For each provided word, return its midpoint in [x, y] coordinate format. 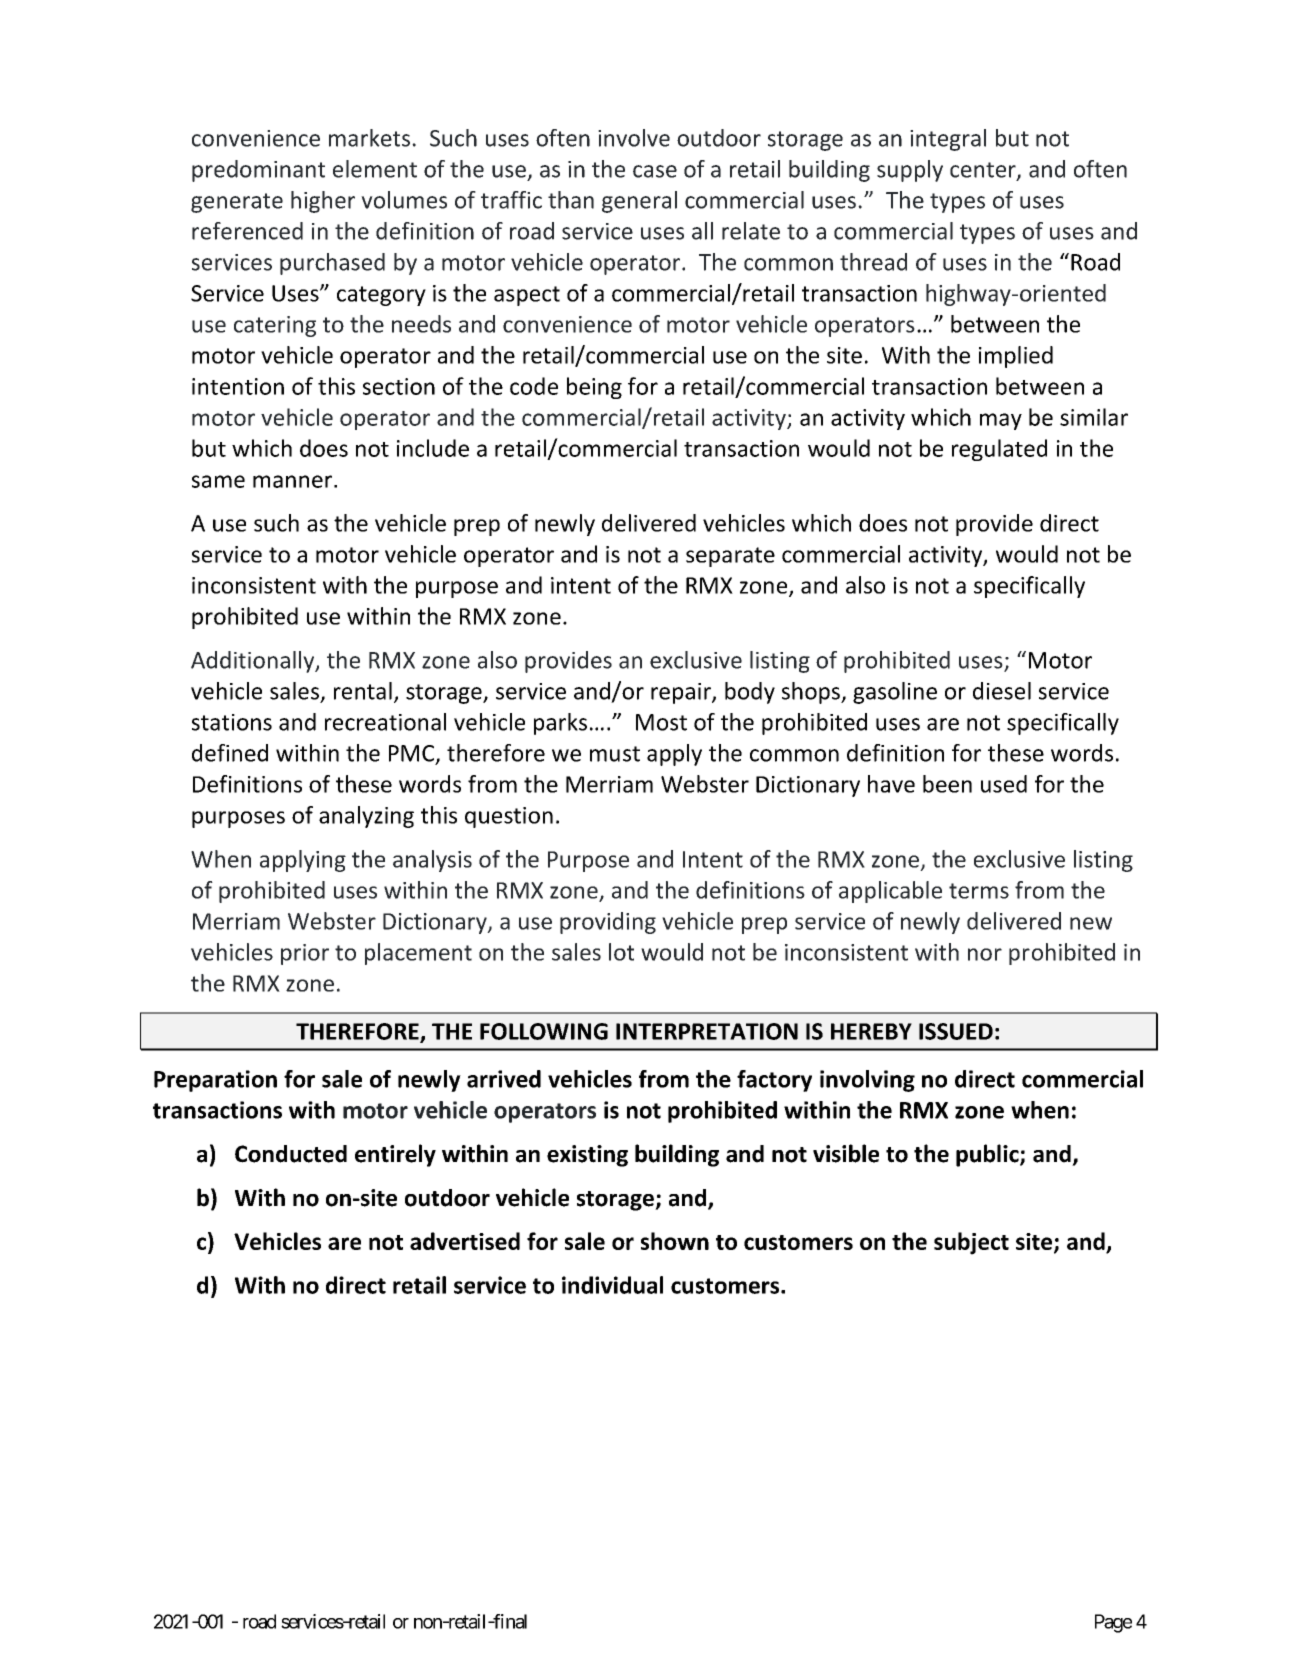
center [984, 171]
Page [1113, 1623]
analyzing [366, 817]
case [655, 171]
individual [612, 1285]
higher [323, 202]
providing [608, 923]
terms [979, 891]
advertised [465, 1241]
